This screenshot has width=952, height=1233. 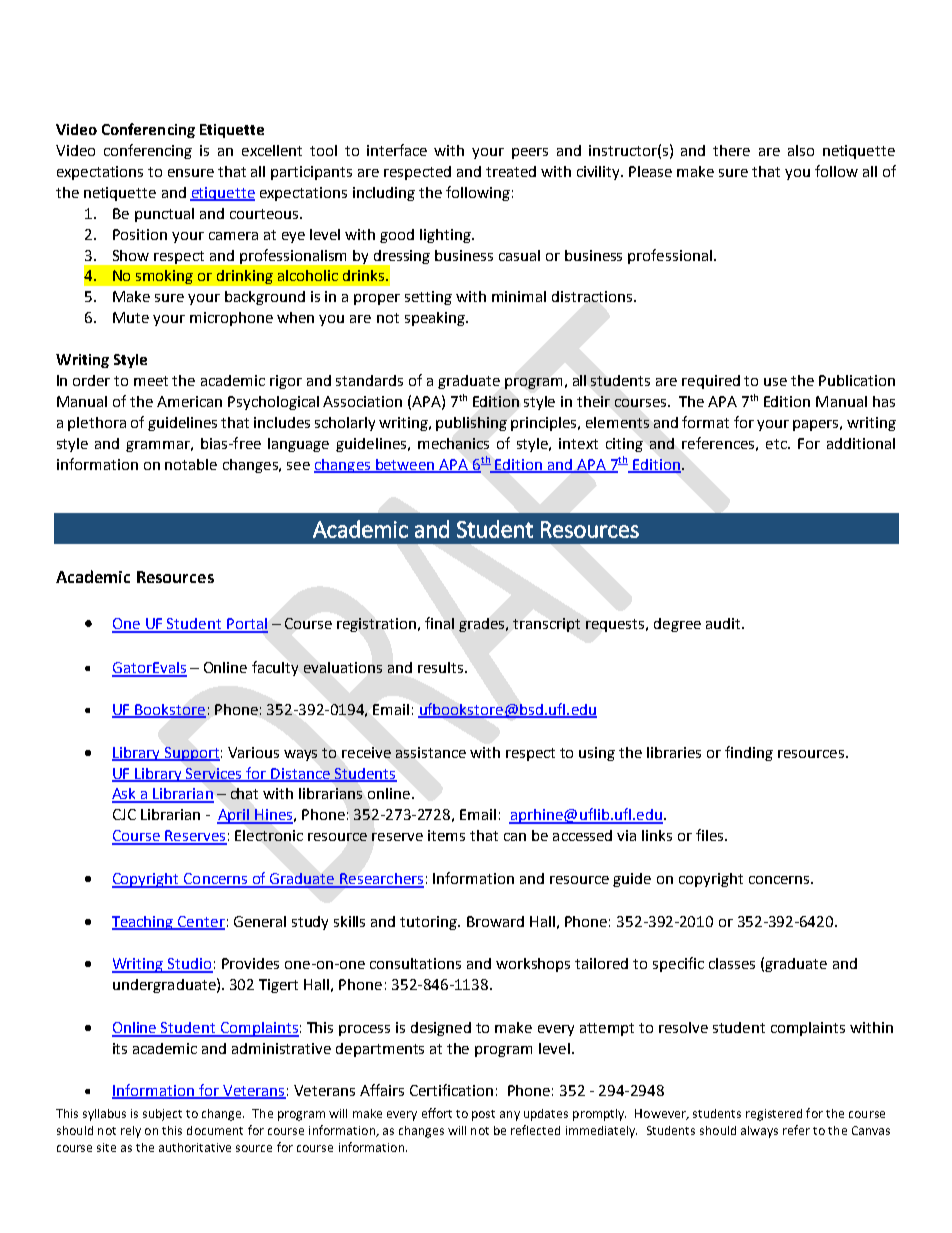 What do you see at coordinates (724, 623) in the screenshot?
I see `audit` at bounding box center [724, 623].
